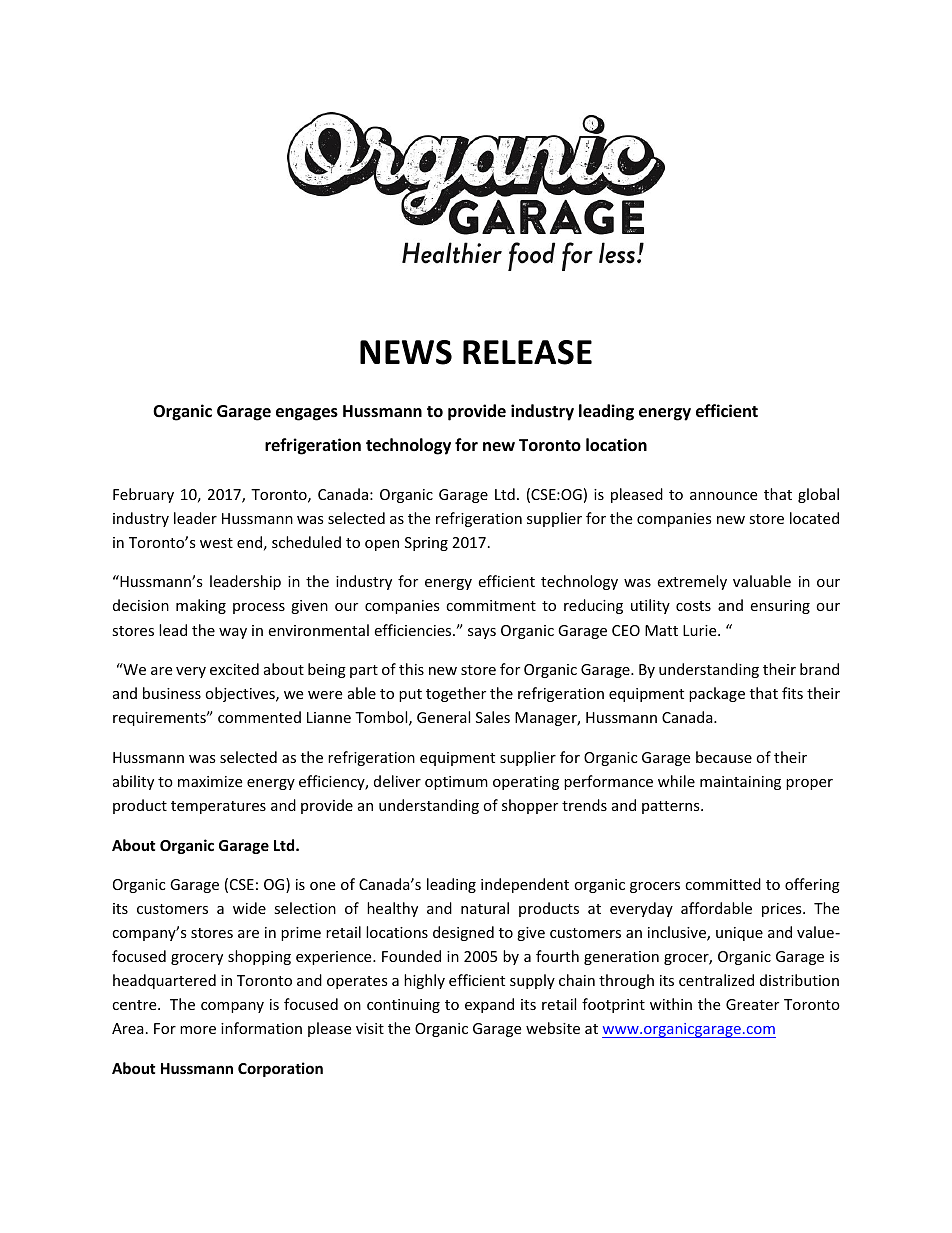  Describe the element at coordinates (527, 352) in the image. I see `RELEASE` at that location.
